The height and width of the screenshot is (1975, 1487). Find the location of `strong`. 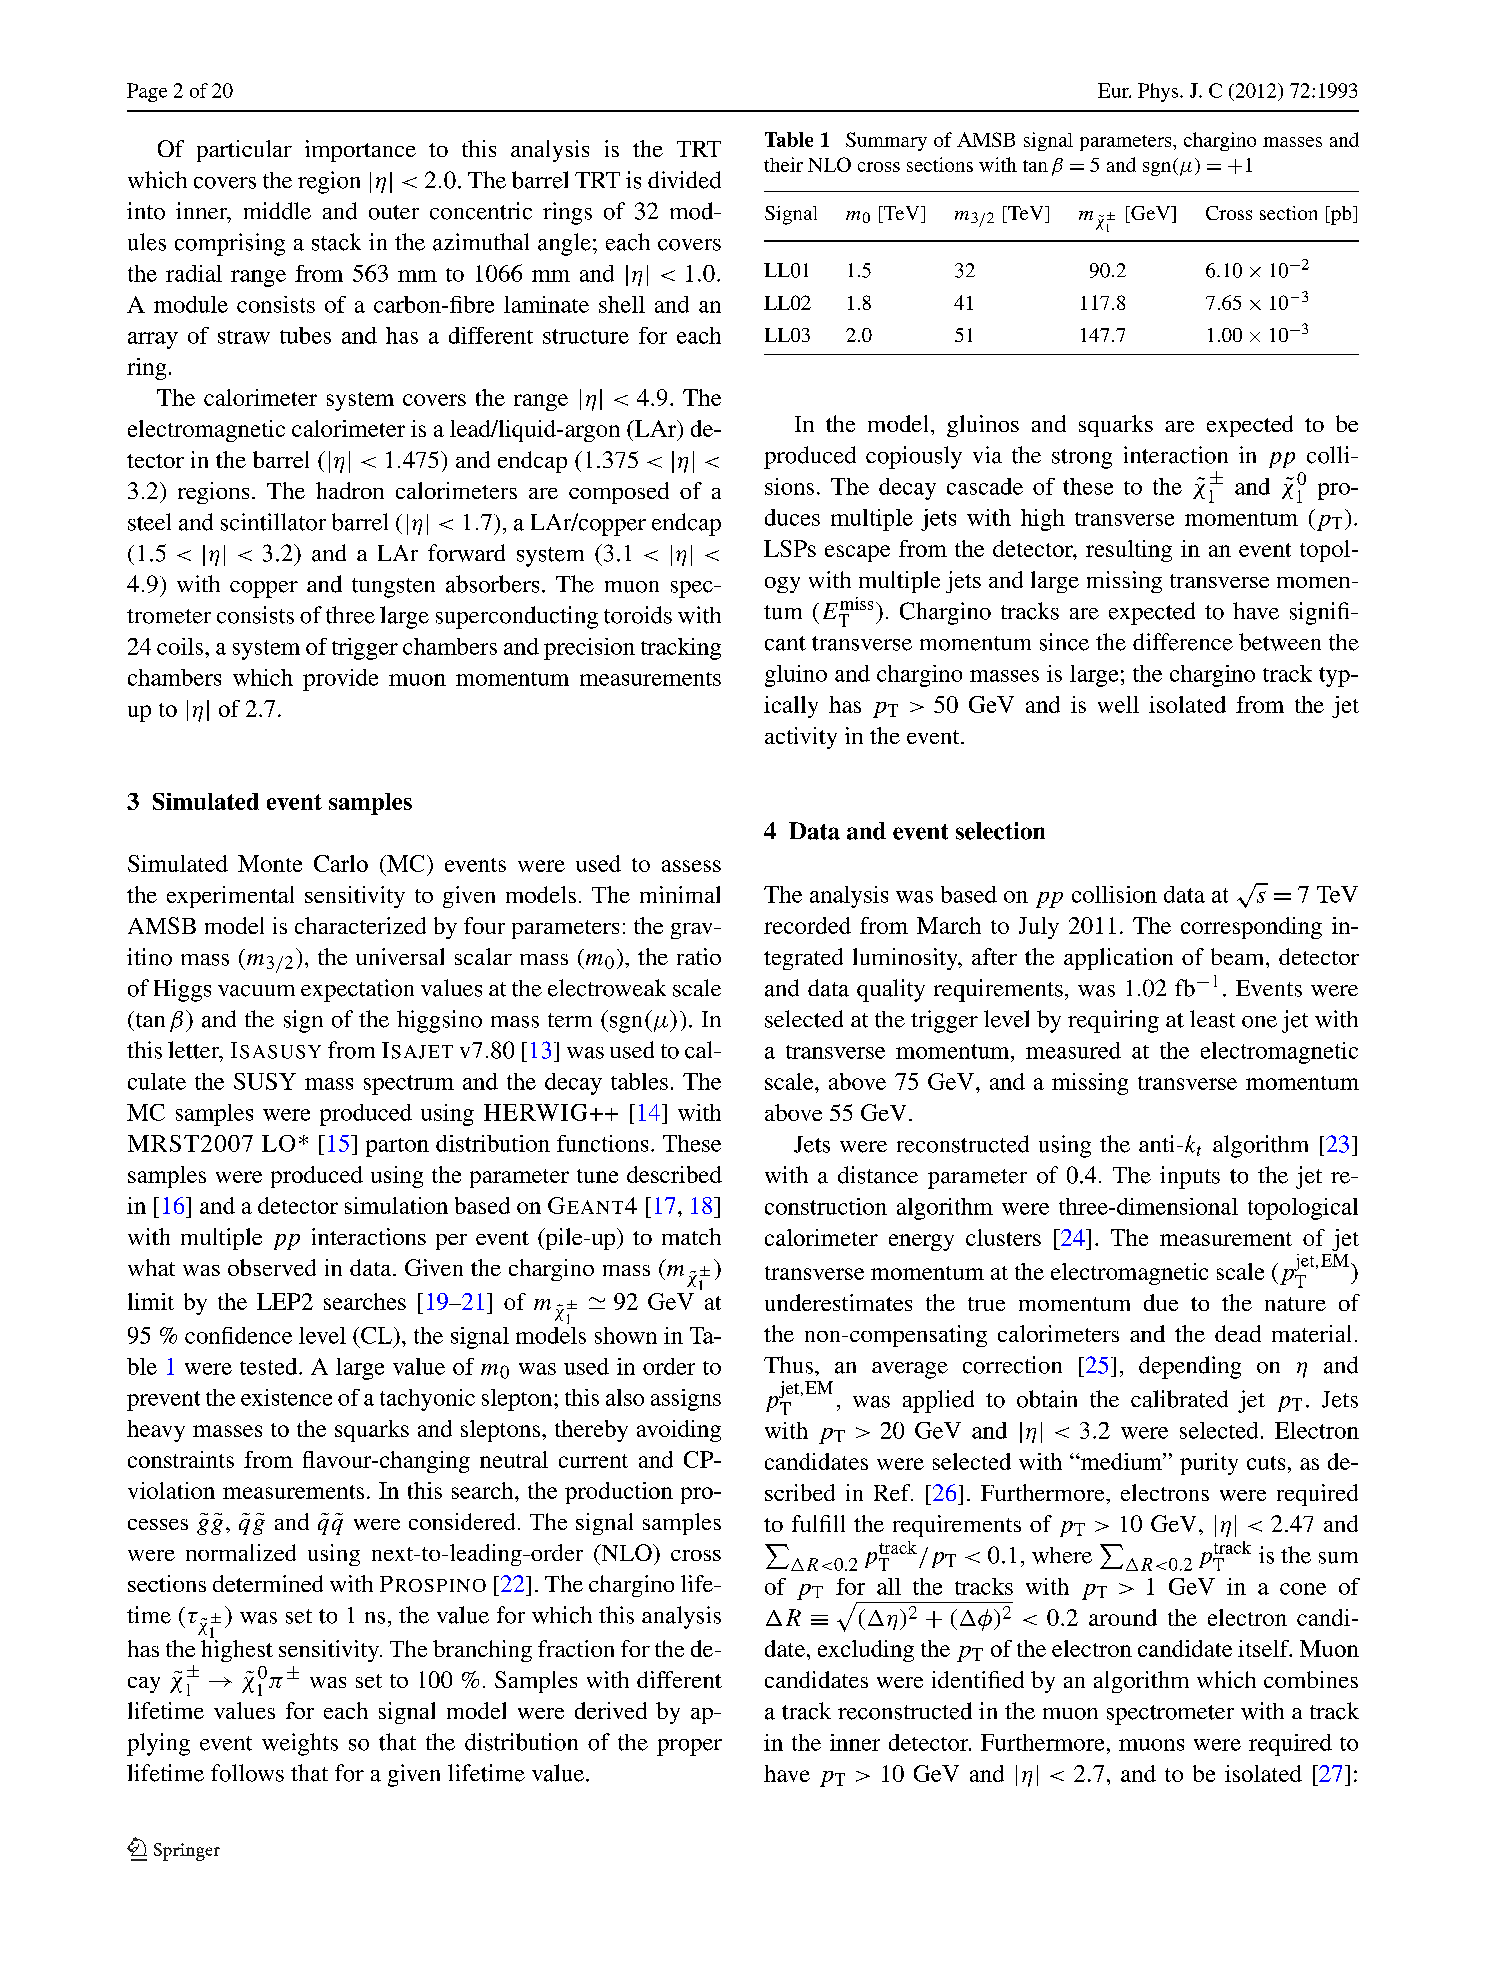

strong is located at coordinates (1082, 459).
